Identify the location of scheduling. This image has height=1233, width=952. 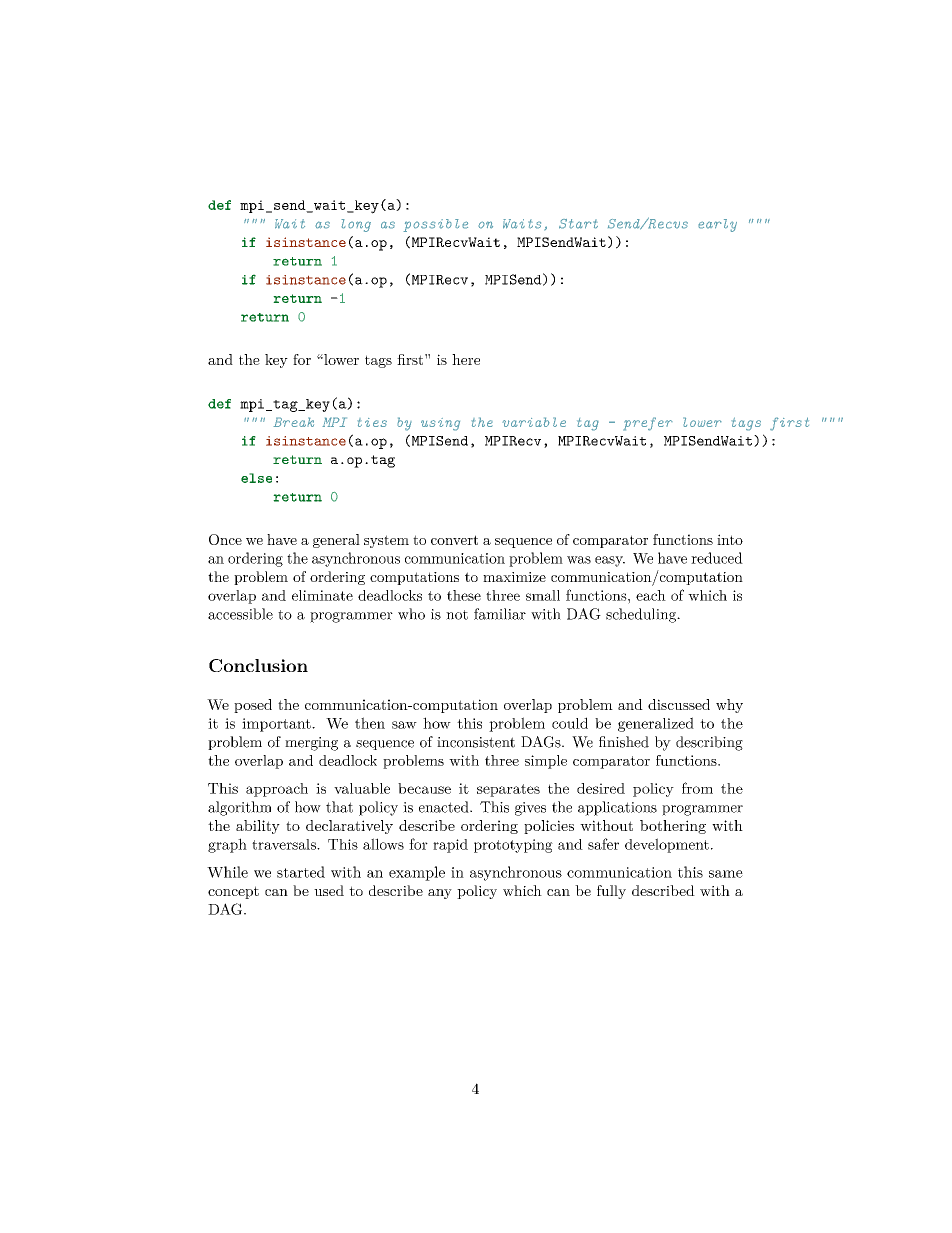
(642, 615).
